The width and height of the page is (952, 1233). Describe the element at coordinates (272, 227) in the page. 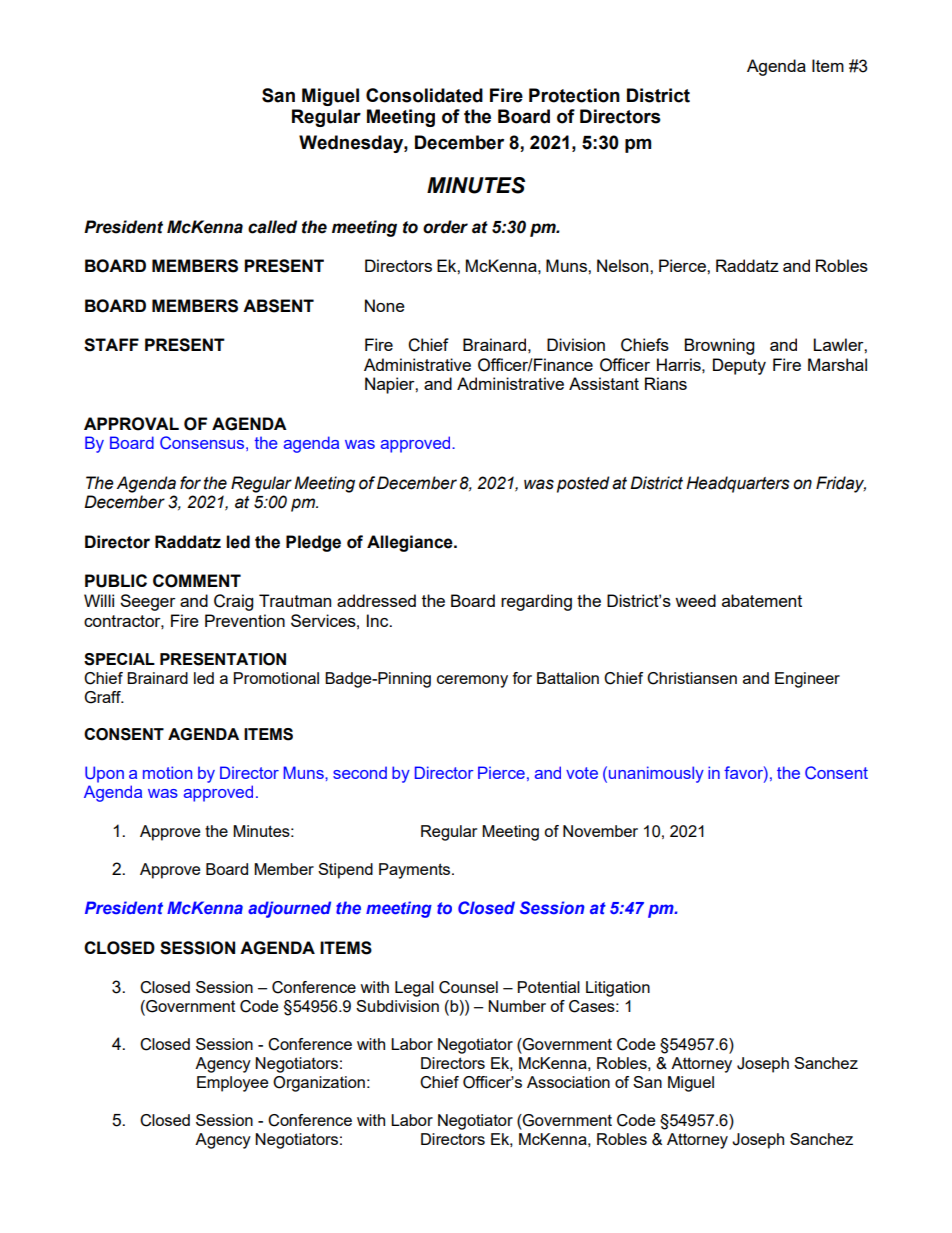

I see `called` at that location.
